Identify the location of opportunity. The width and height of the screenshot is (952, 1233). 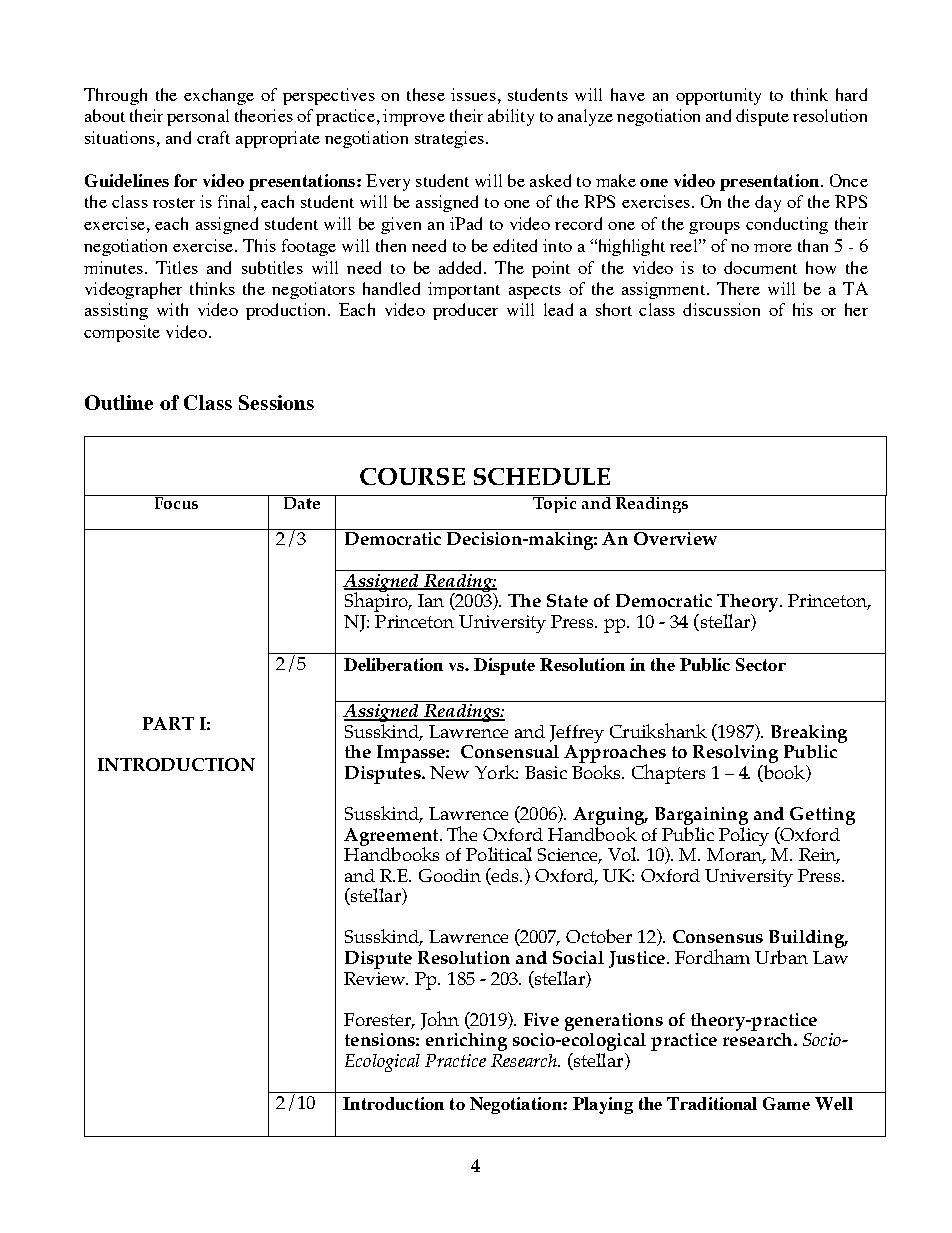
(718, 96).
